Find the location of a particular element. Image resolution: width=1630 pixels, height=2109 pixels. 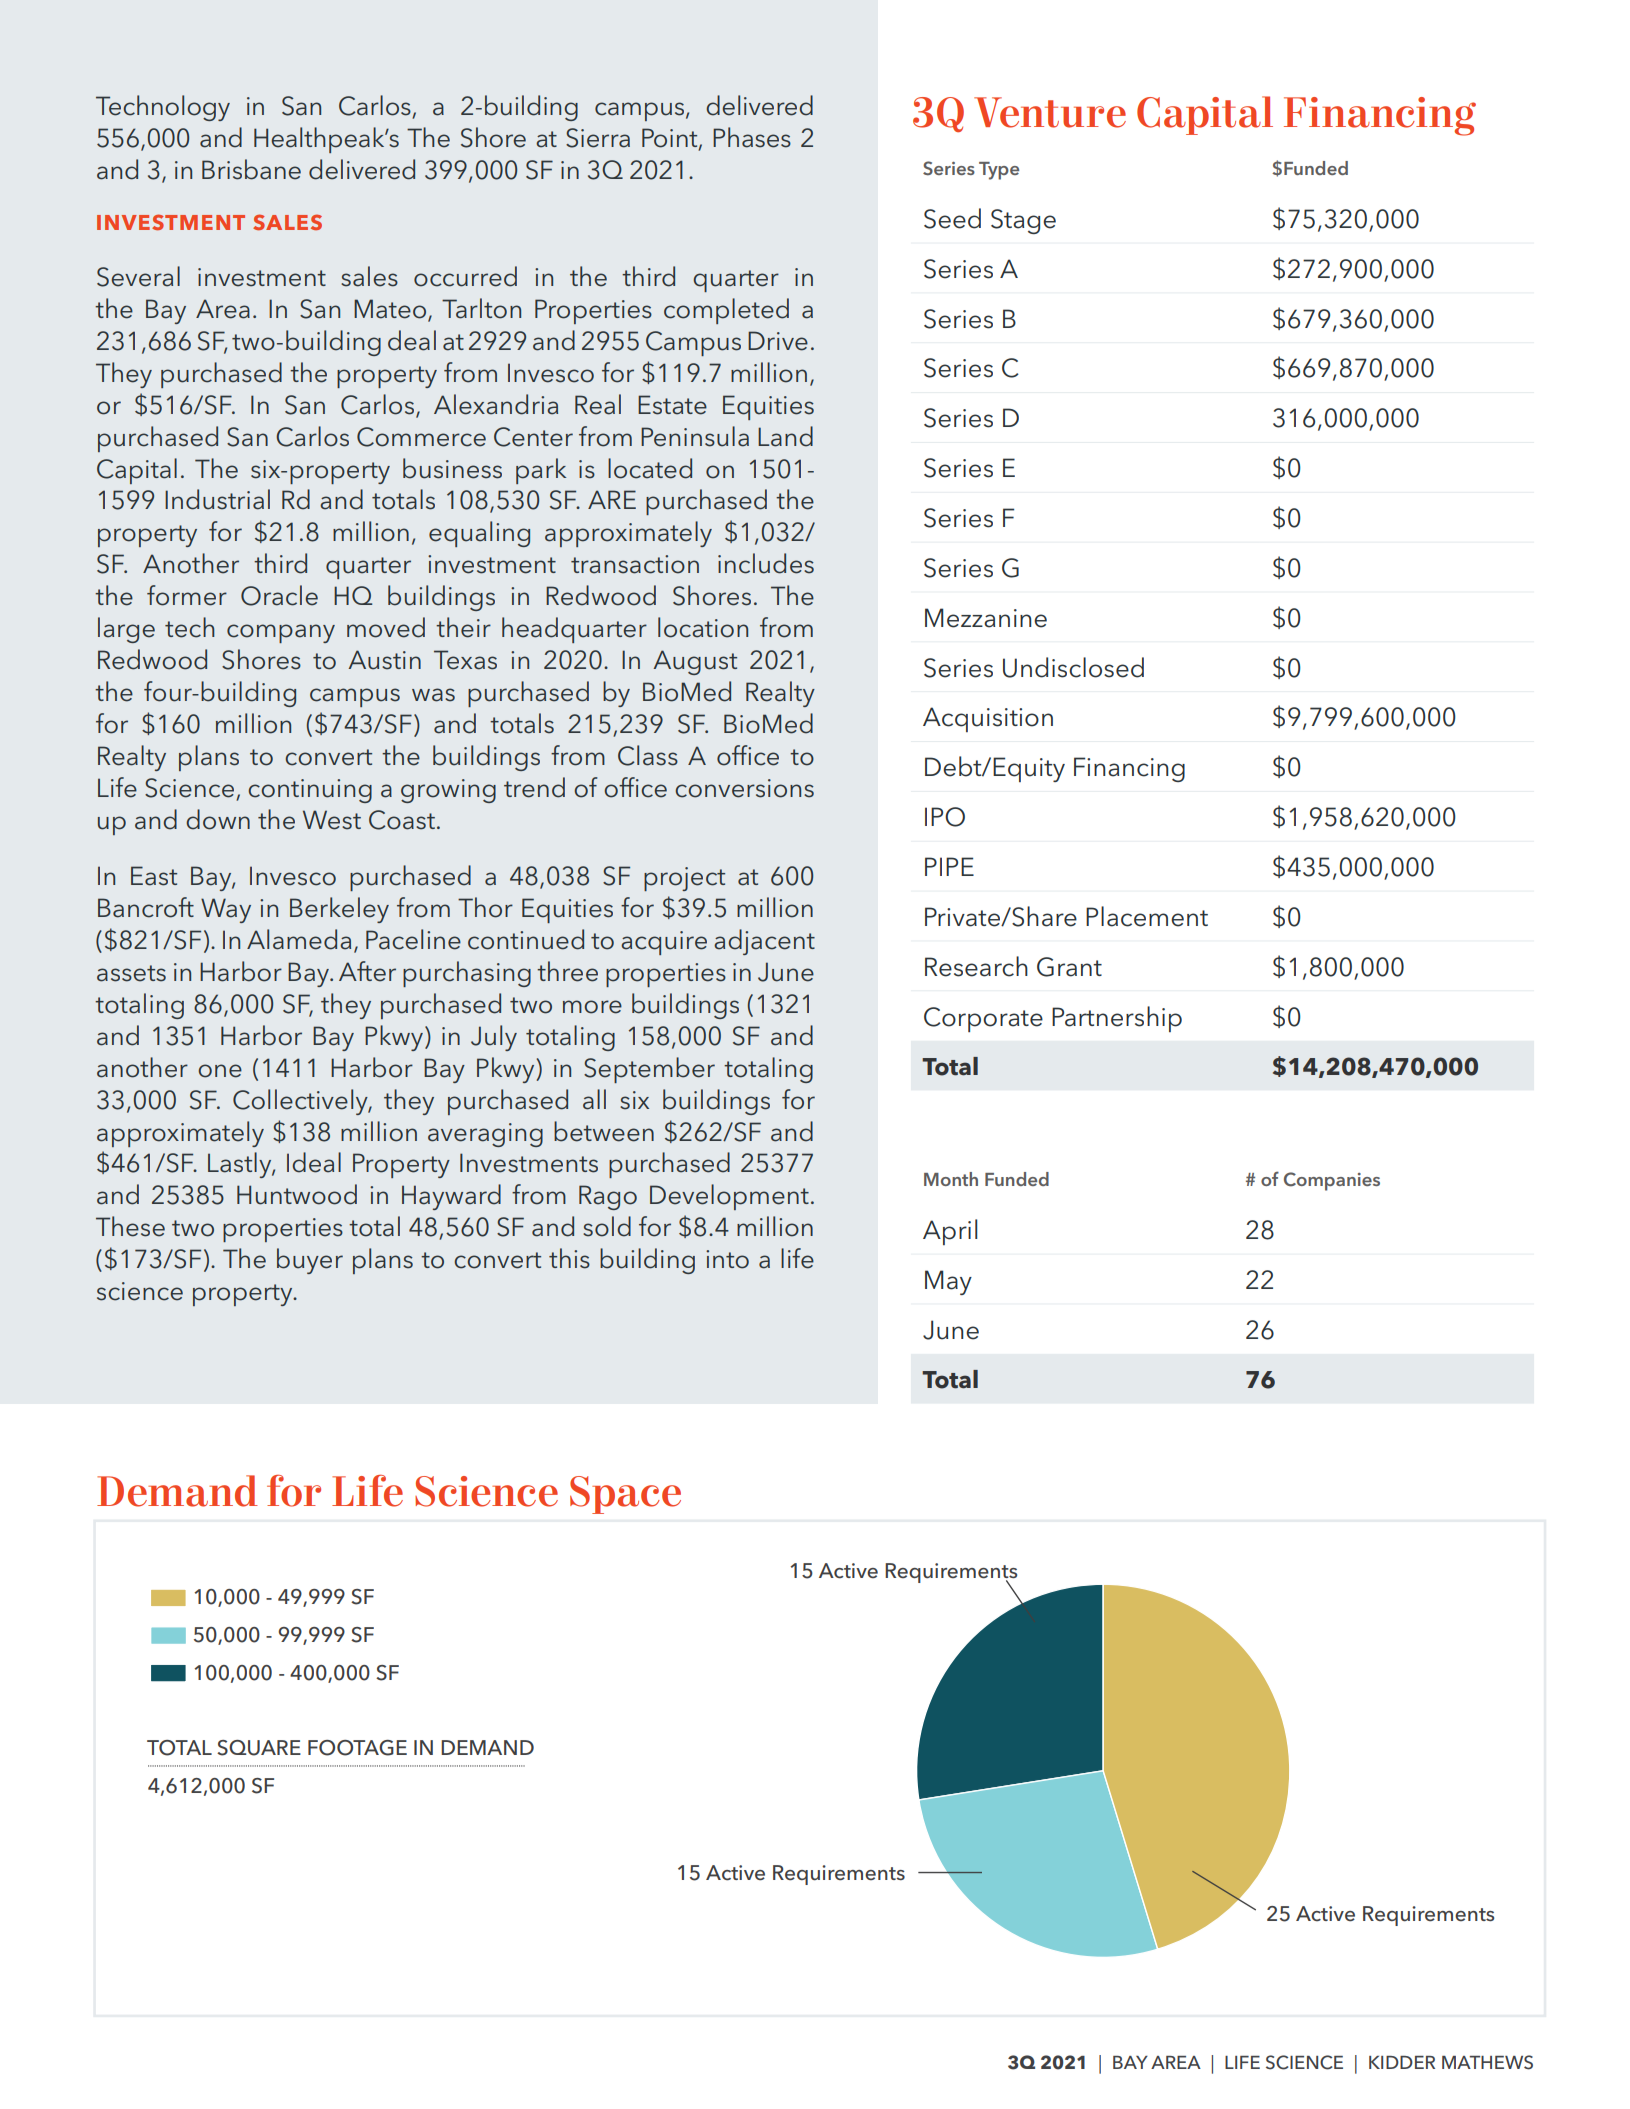

SQUARE is located at coordinates (259, 1748).
